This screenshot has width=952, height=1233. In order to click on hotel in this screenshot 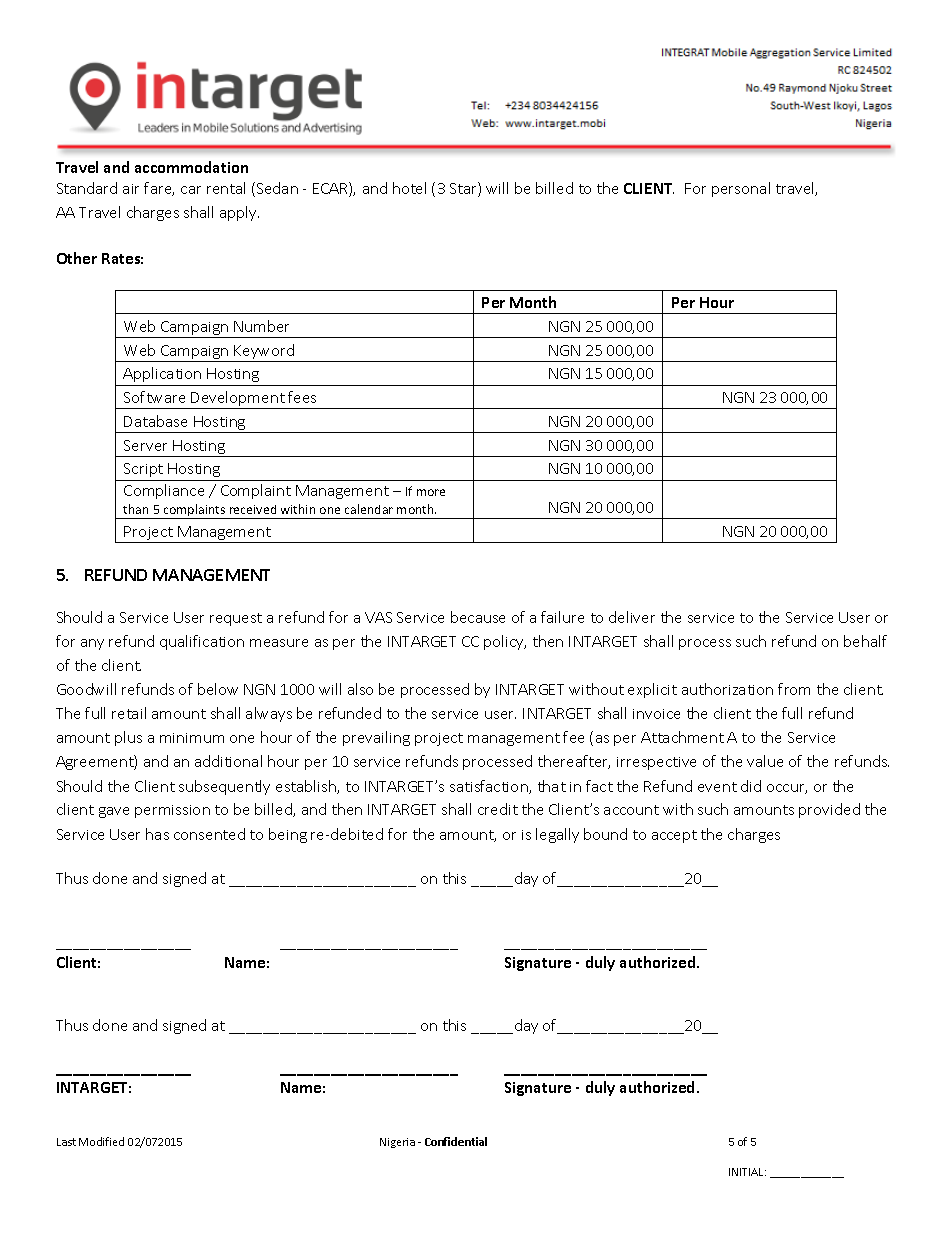, I will do `click(409, 188)`.
